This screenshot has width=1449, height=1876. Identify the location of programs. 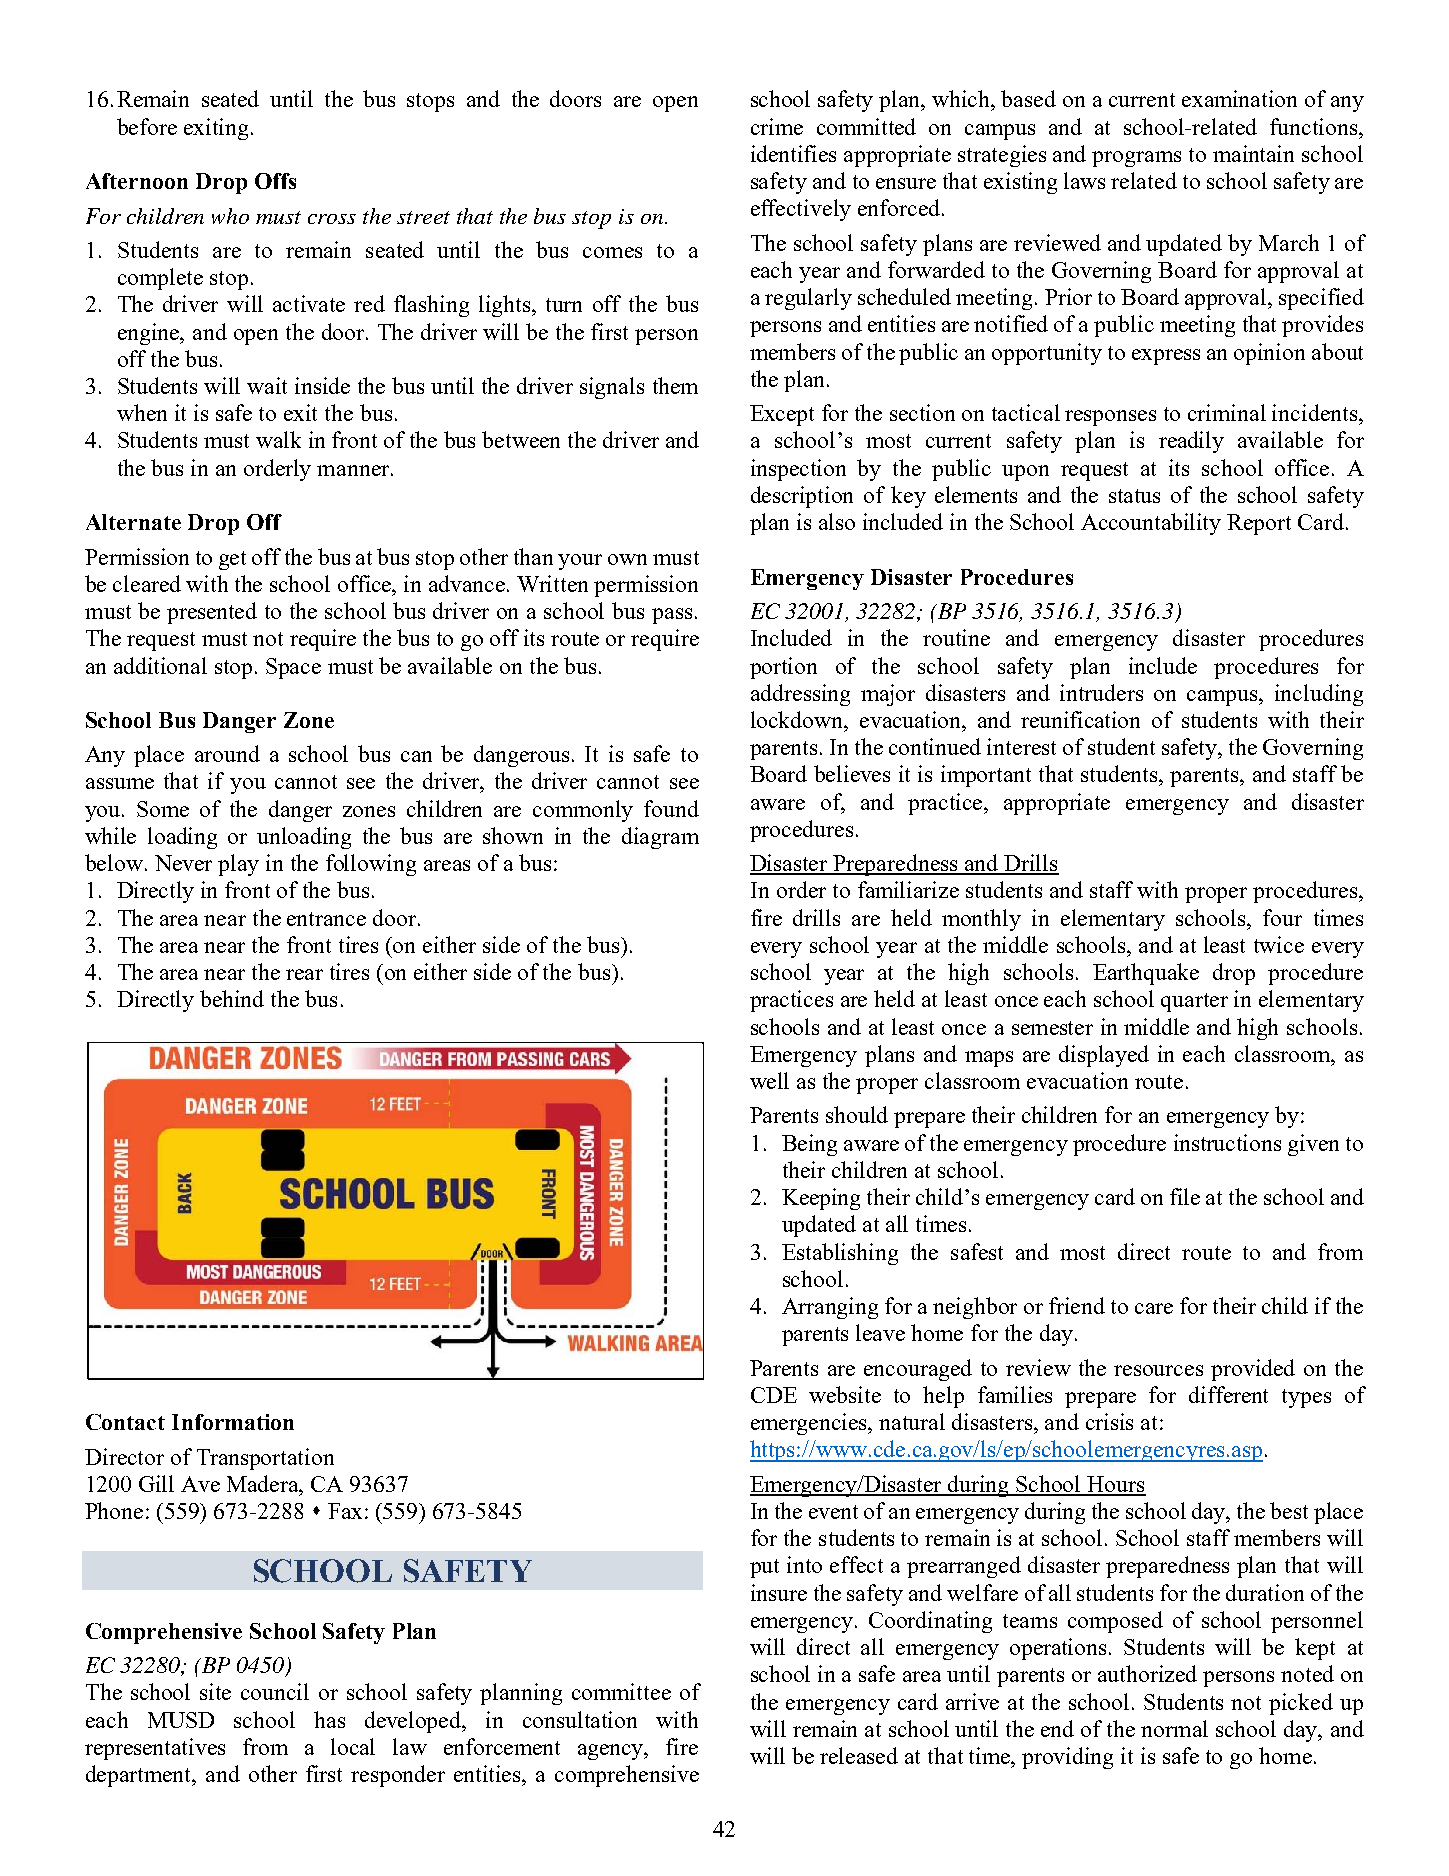
(1136, 159).
